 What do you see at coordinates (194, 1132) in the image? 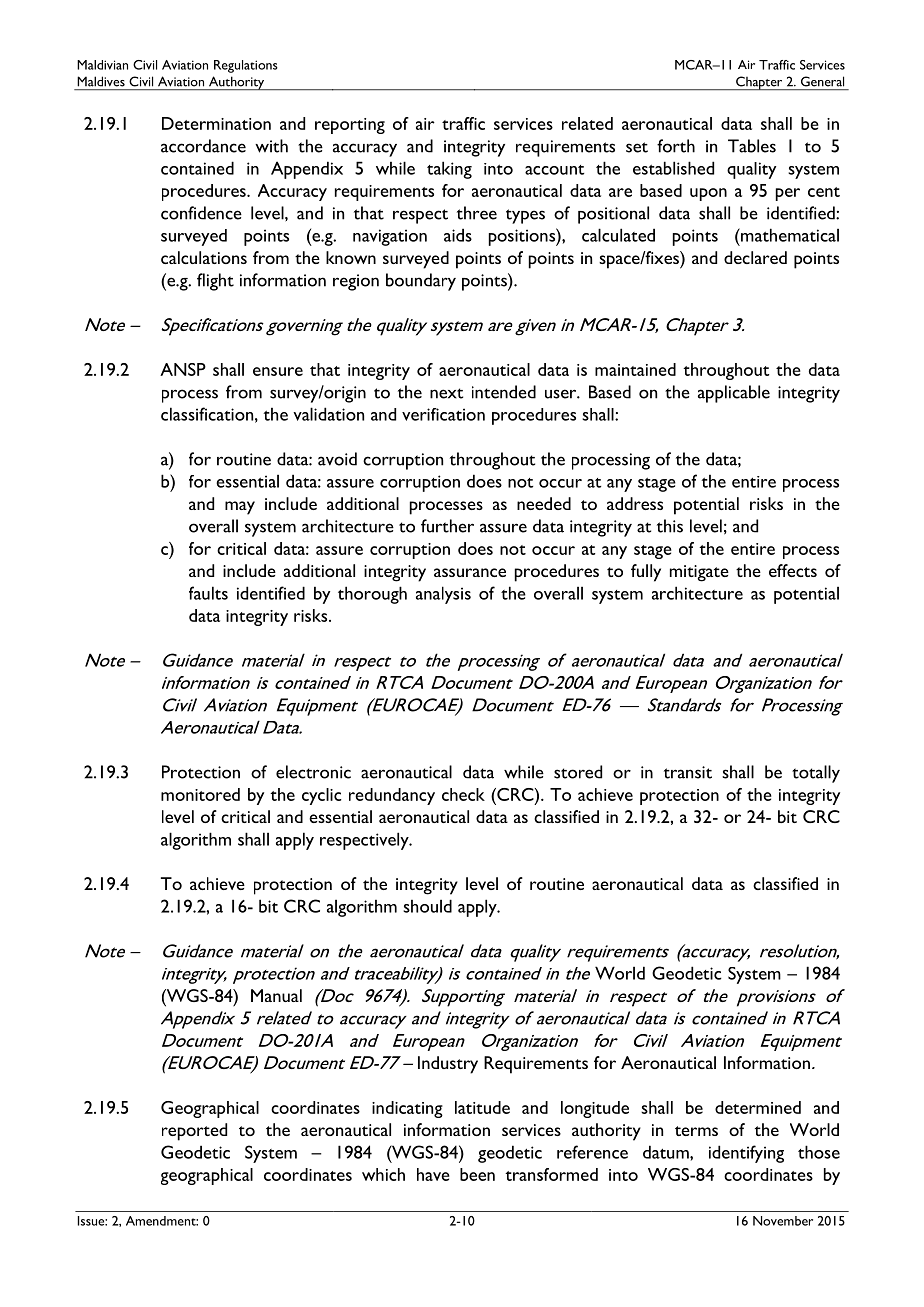
I see `reported` at bounding box center [194, 1132].
